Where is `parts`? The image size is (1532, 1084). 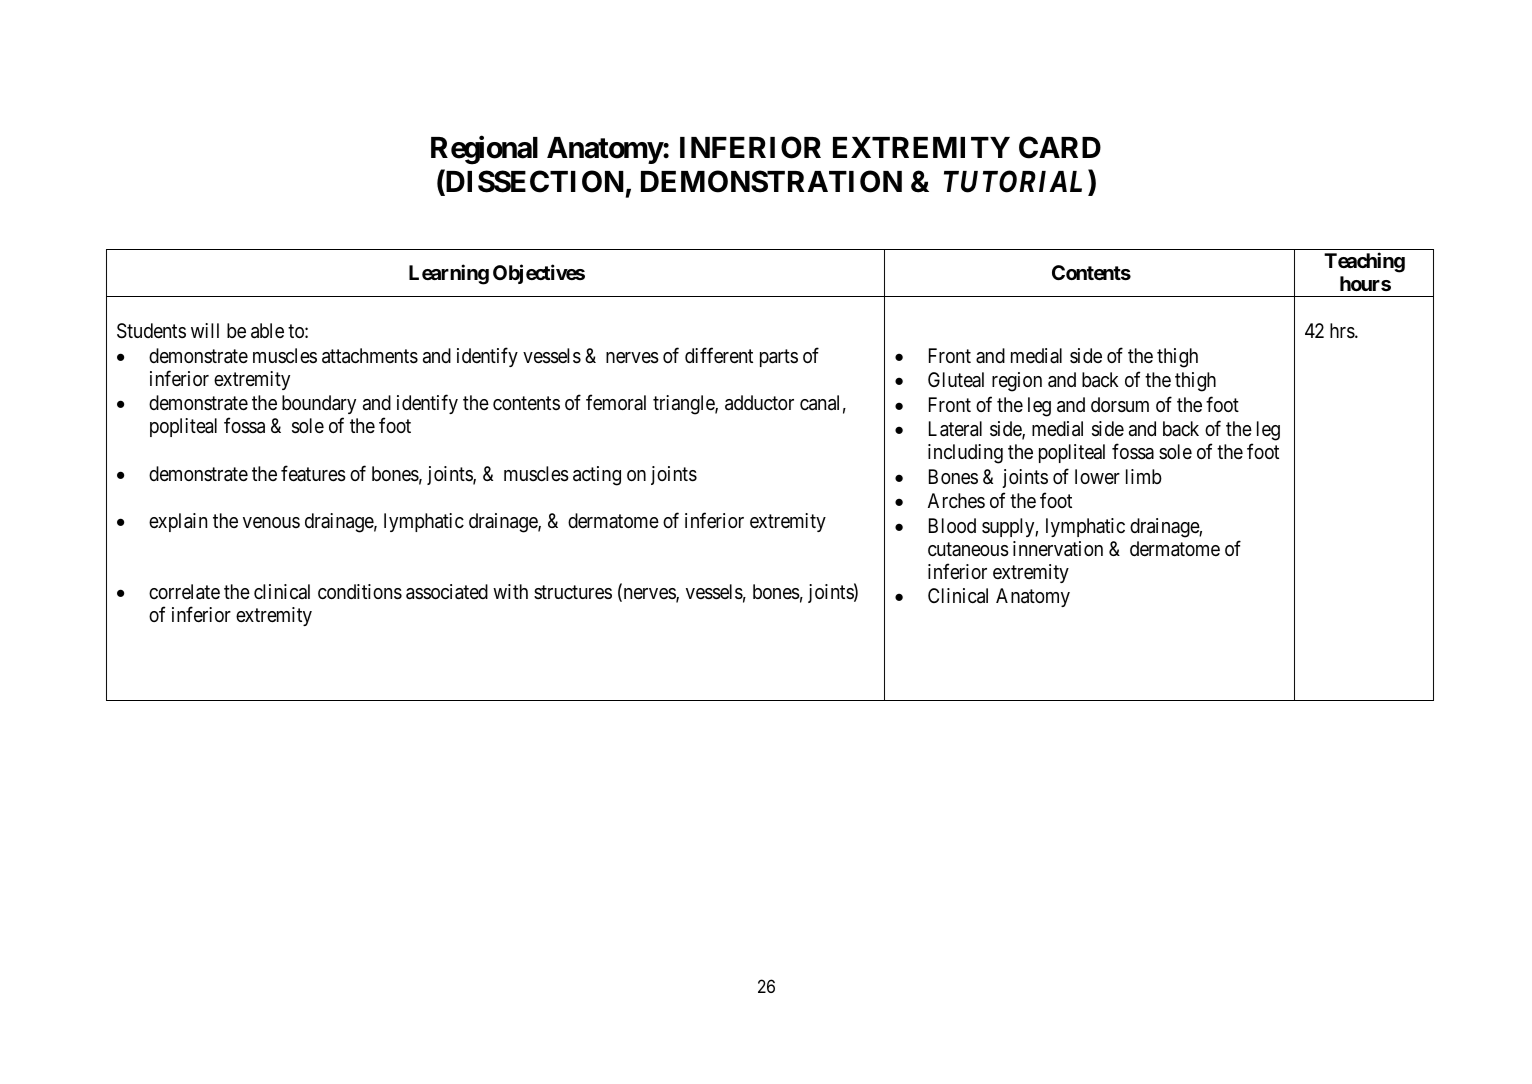
parts is located at coordinates (779, 358).
